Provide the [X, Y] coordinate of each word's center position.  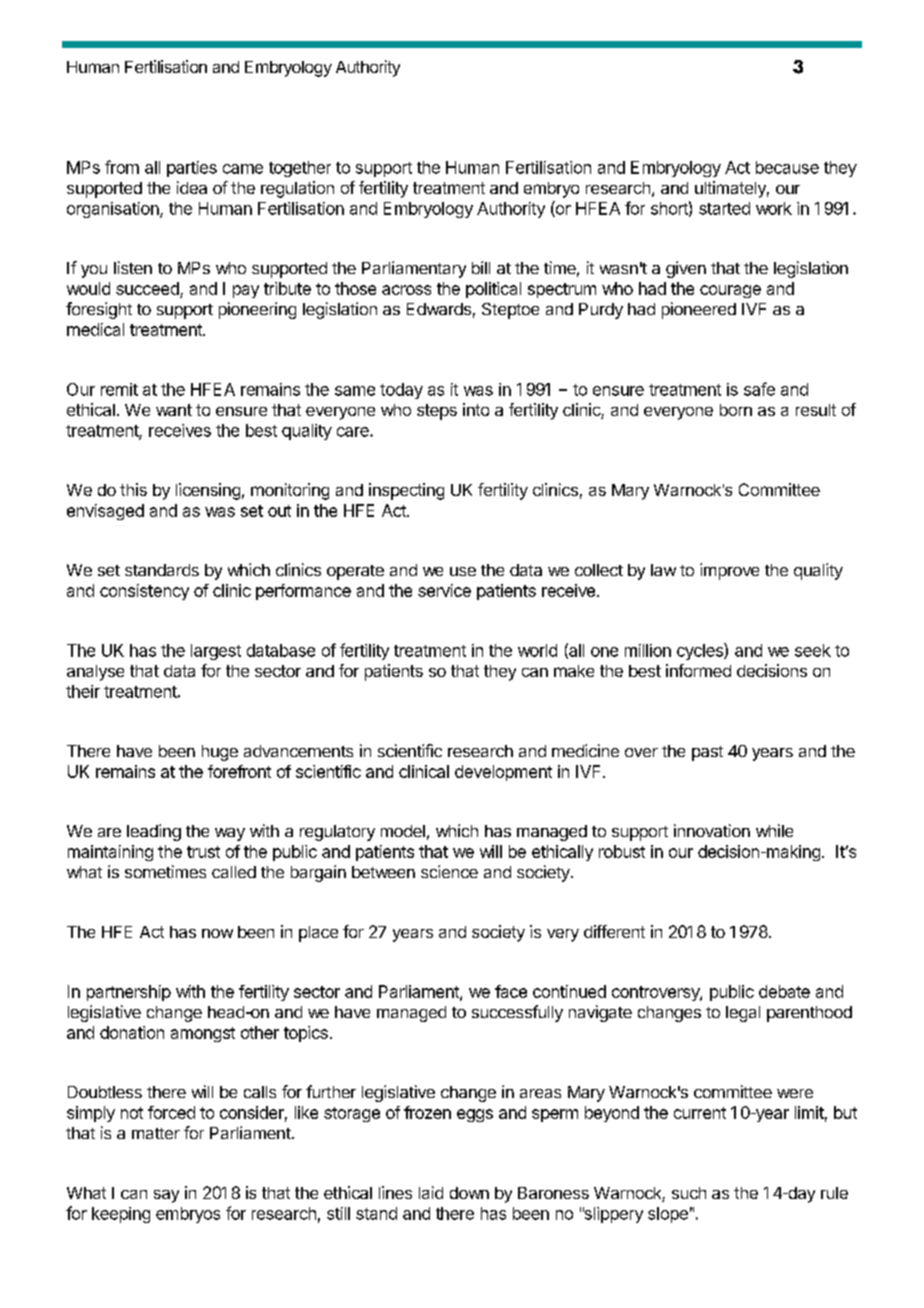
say [166, 1196]
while [774, 830]
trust [203, 852]
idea [192, 187]
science [449, 871]
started [724, 208]
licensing [208, 491]
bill [481, 267]
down [469, 1193]
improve [729, 571]
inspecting [406, 491]
